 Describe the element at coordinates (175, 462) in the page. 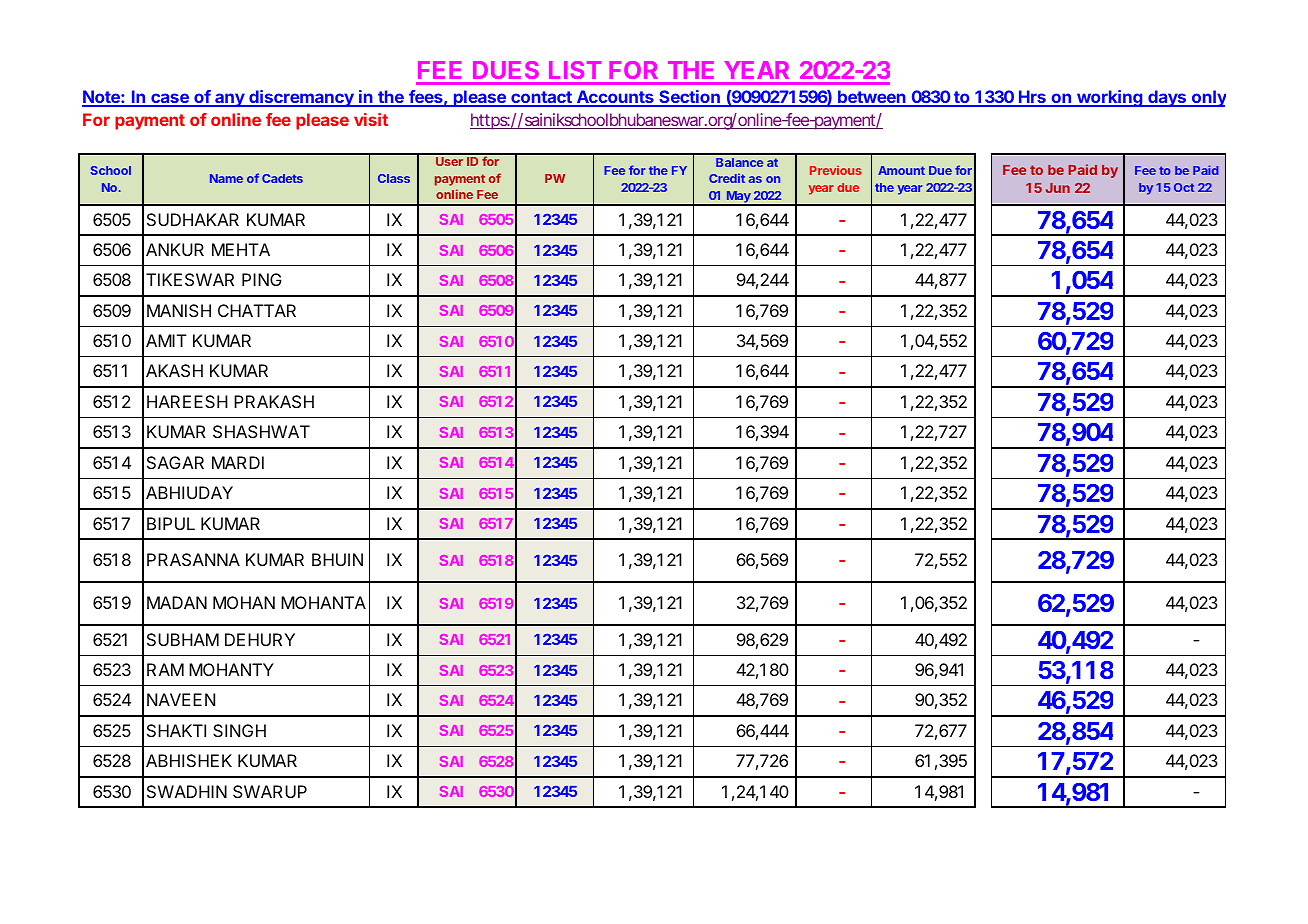

I see `SAGAR` at that location.
